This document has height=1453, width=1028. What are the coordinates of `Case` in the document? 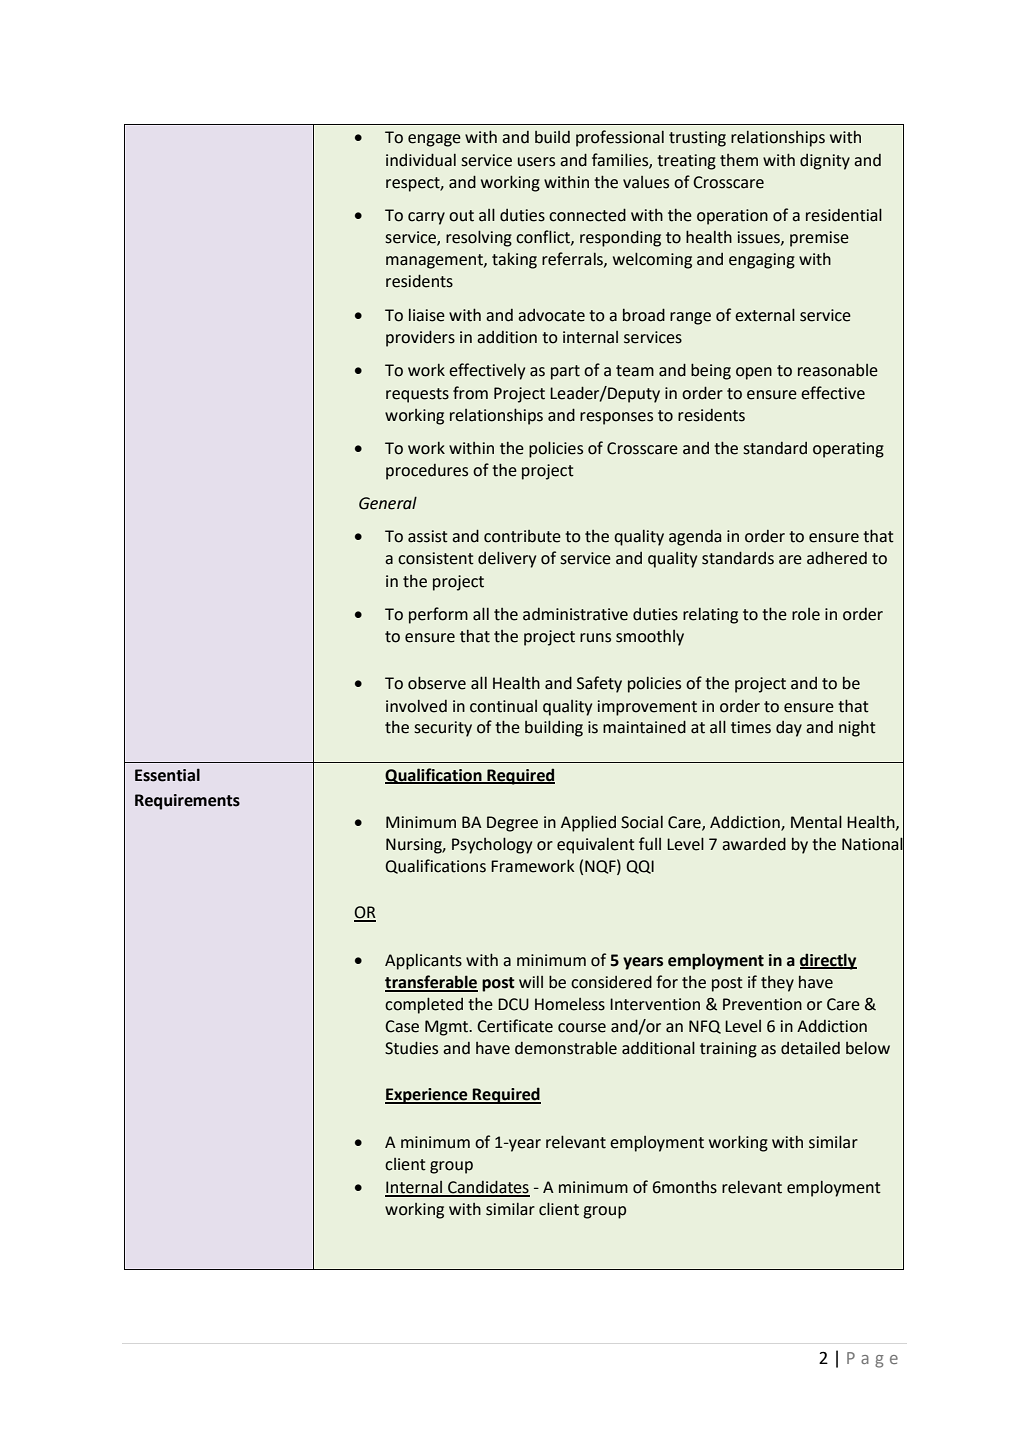 It's located at (402, 1026).
